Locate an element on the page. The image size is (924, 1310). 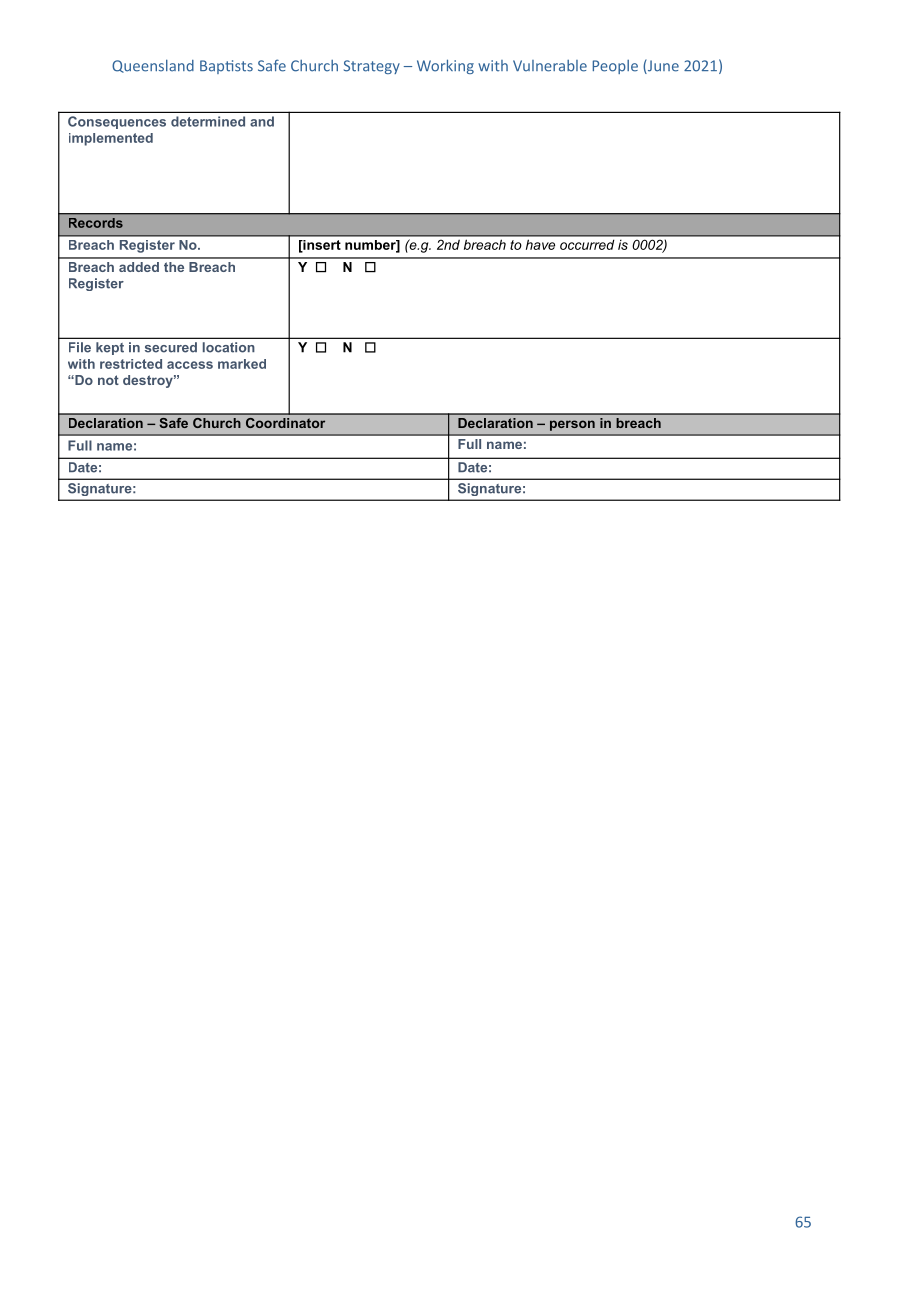
person is located at coordinates (572, 425).
